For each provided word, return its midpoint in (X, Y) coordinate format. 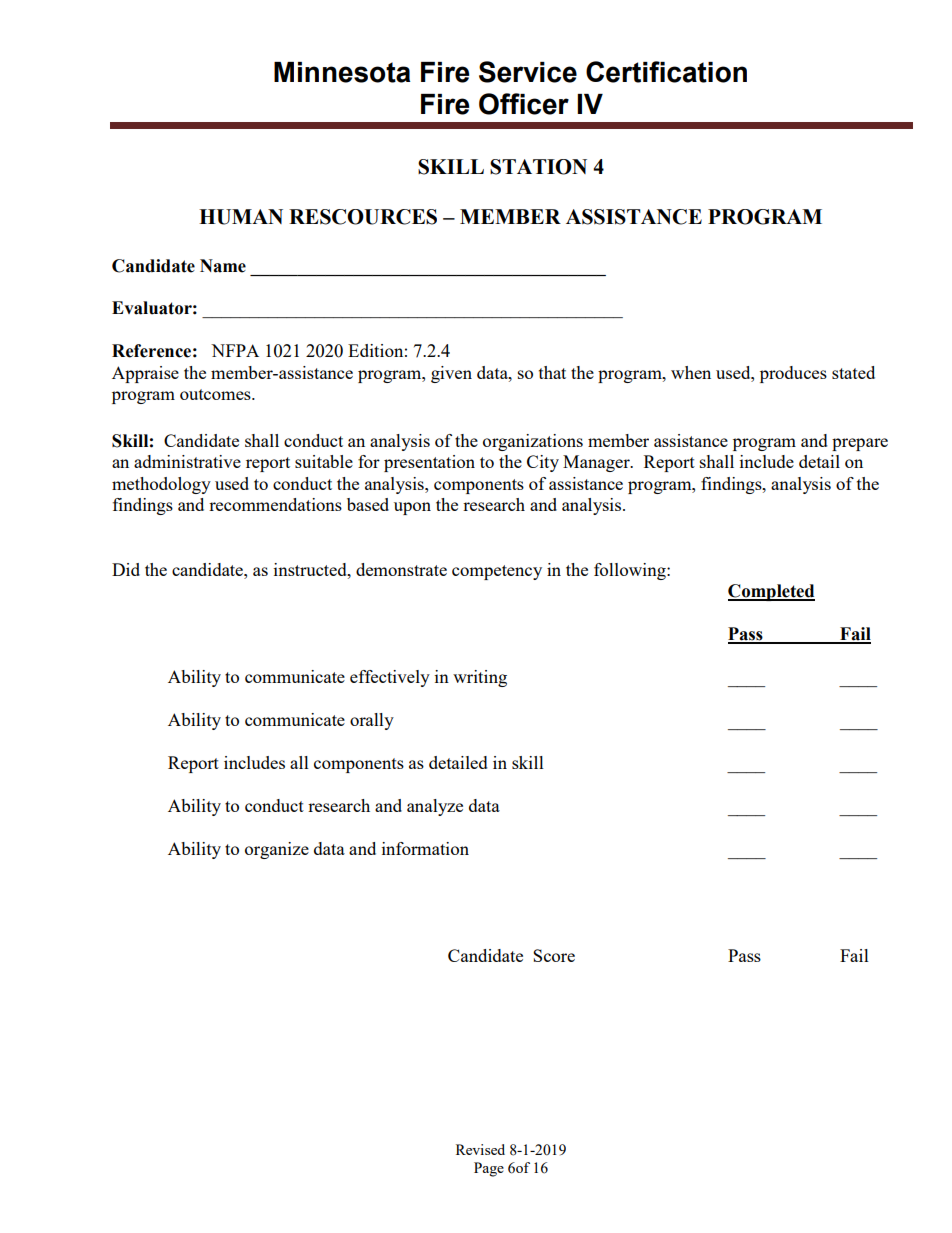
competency (497, 572)
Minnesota (342, 72)
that (552, 372)
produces (793, 374)
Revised (480, 1149)
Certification (666, 72)
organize (277, 850)
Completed (771, 592)
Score (554, 955)
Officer (524, 104)
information (425, 848)
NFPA (235, 350)
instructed (311, 569)
